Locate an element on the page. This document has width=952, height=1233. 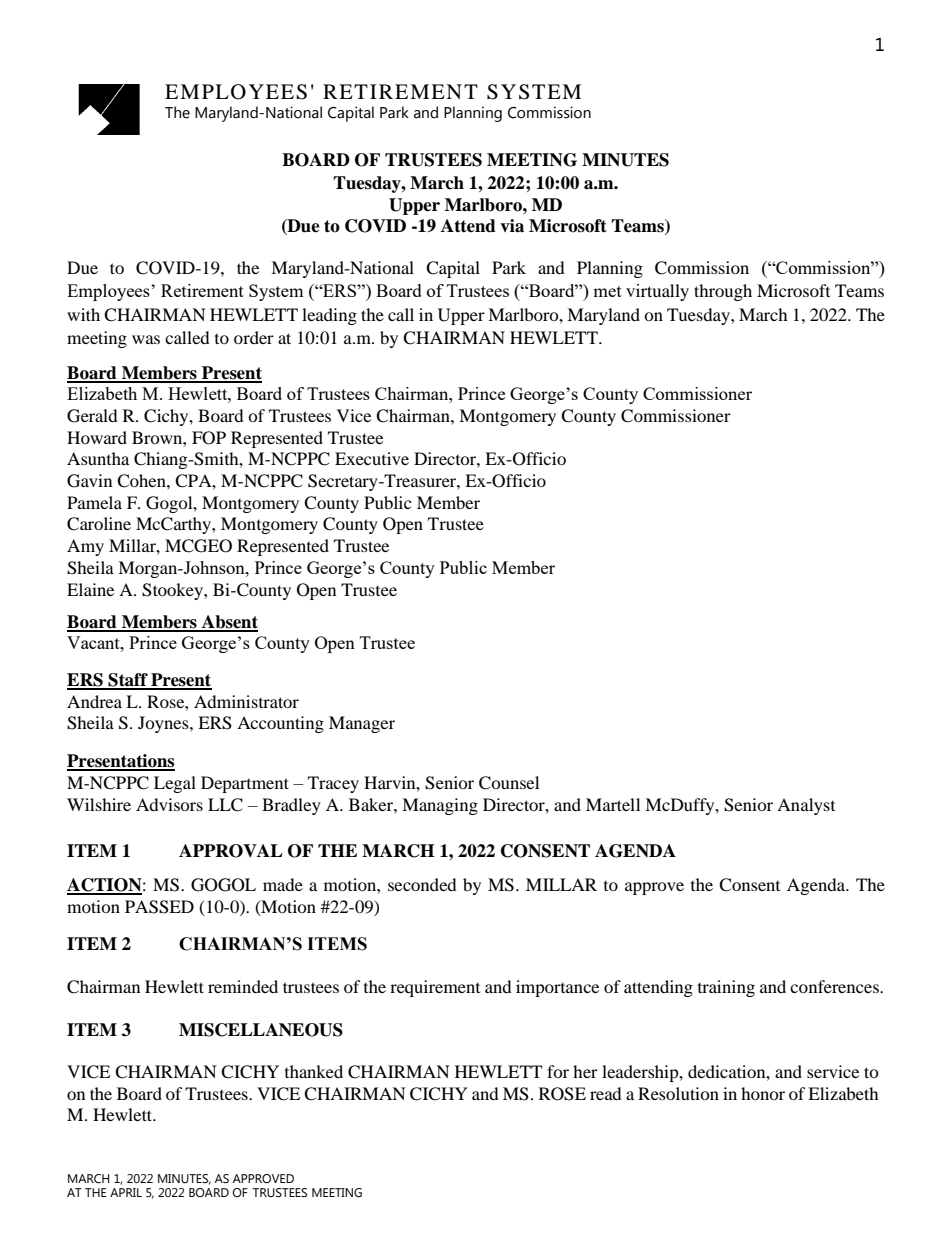
via is located at coordinates (512, 226).
